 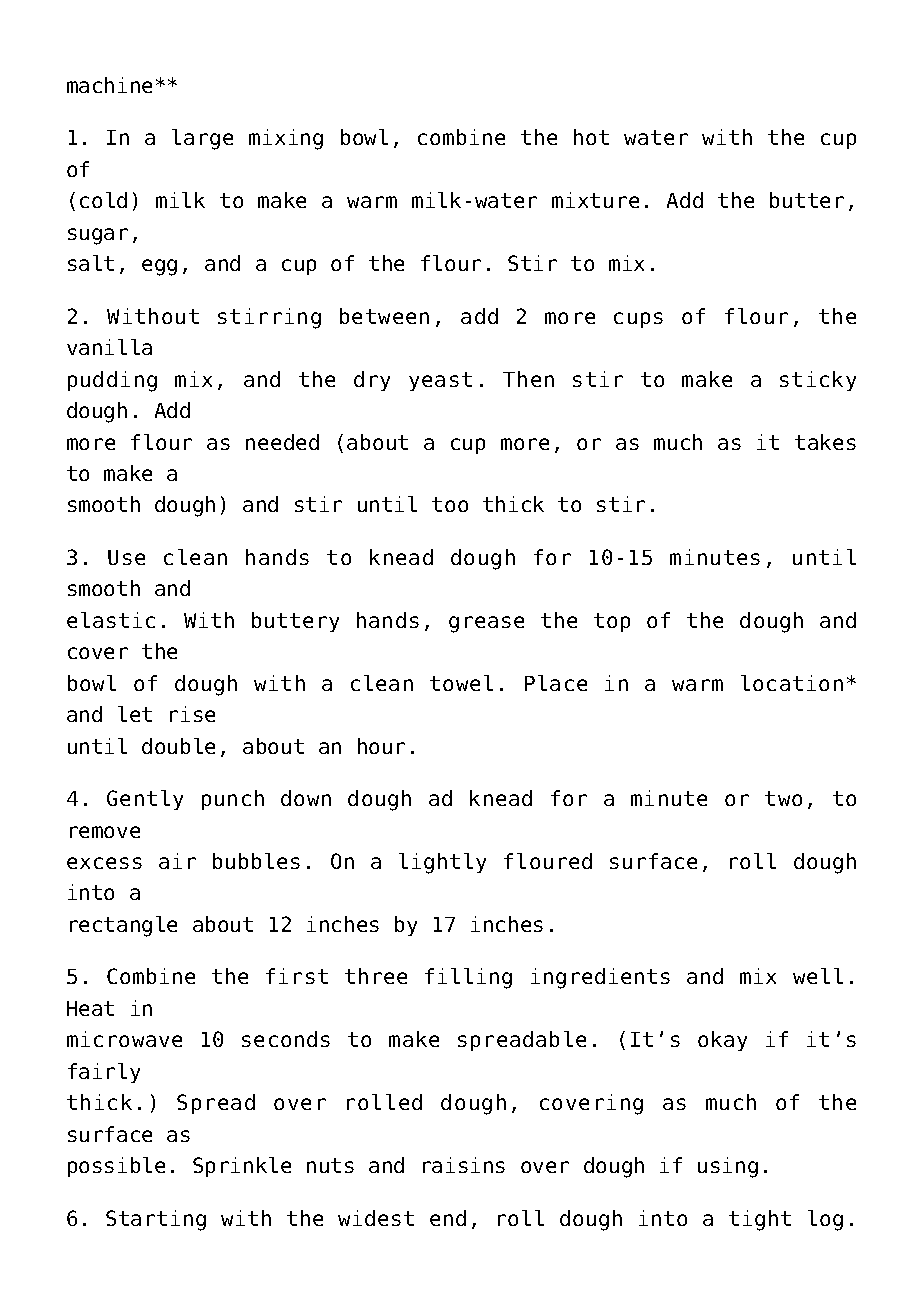 What do you see at coordinates (282, 442) in the screenshot?
I see `needed` at bounding box center [282, 442].
